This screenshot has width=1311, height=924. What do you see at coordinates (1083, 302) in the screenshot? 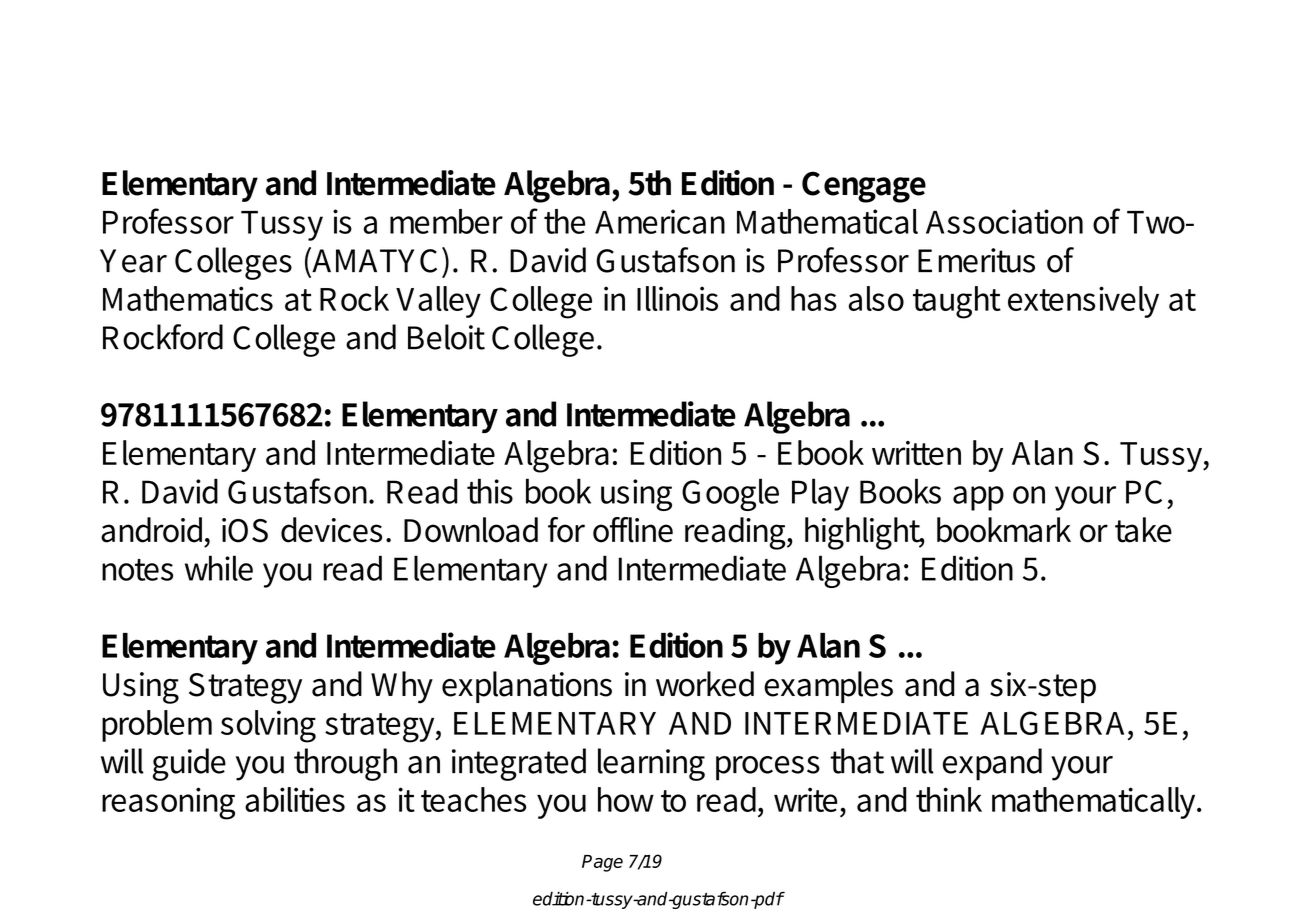
I see `extensively` at bounding box center [1083, 302].
